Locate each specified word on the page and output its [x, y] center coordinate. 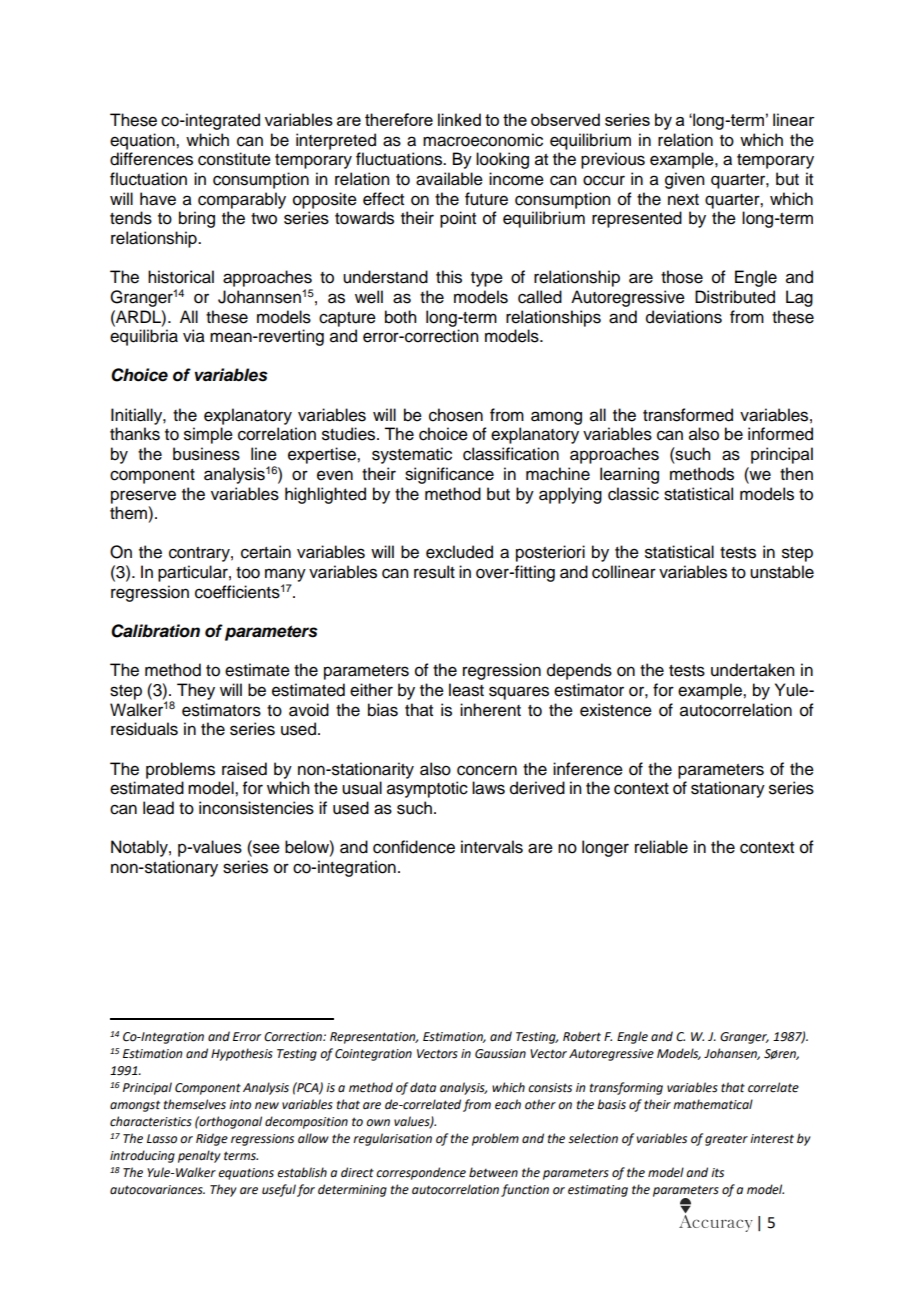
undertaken [752, 670]
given [684, 180]
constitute [234, 159]
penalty [199, 1156]
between [493, 1172]
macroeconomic [483, 140]
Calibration [155, 631]
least [466, 690]
